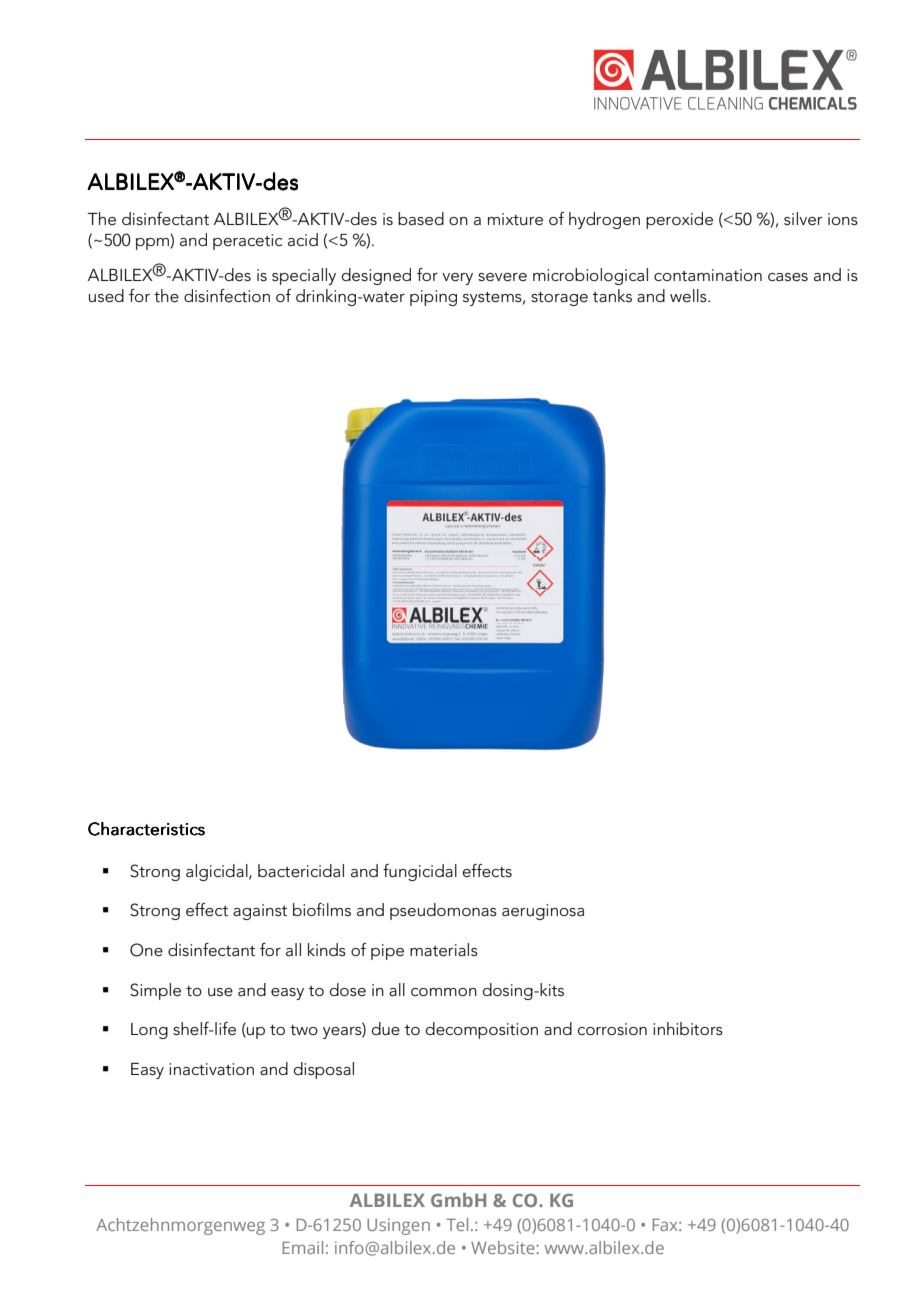 This screenshot has height=1308, width=924. Describe the element at coordinates (247, 242) in the screenshot. I see `peracetic` at that location.
